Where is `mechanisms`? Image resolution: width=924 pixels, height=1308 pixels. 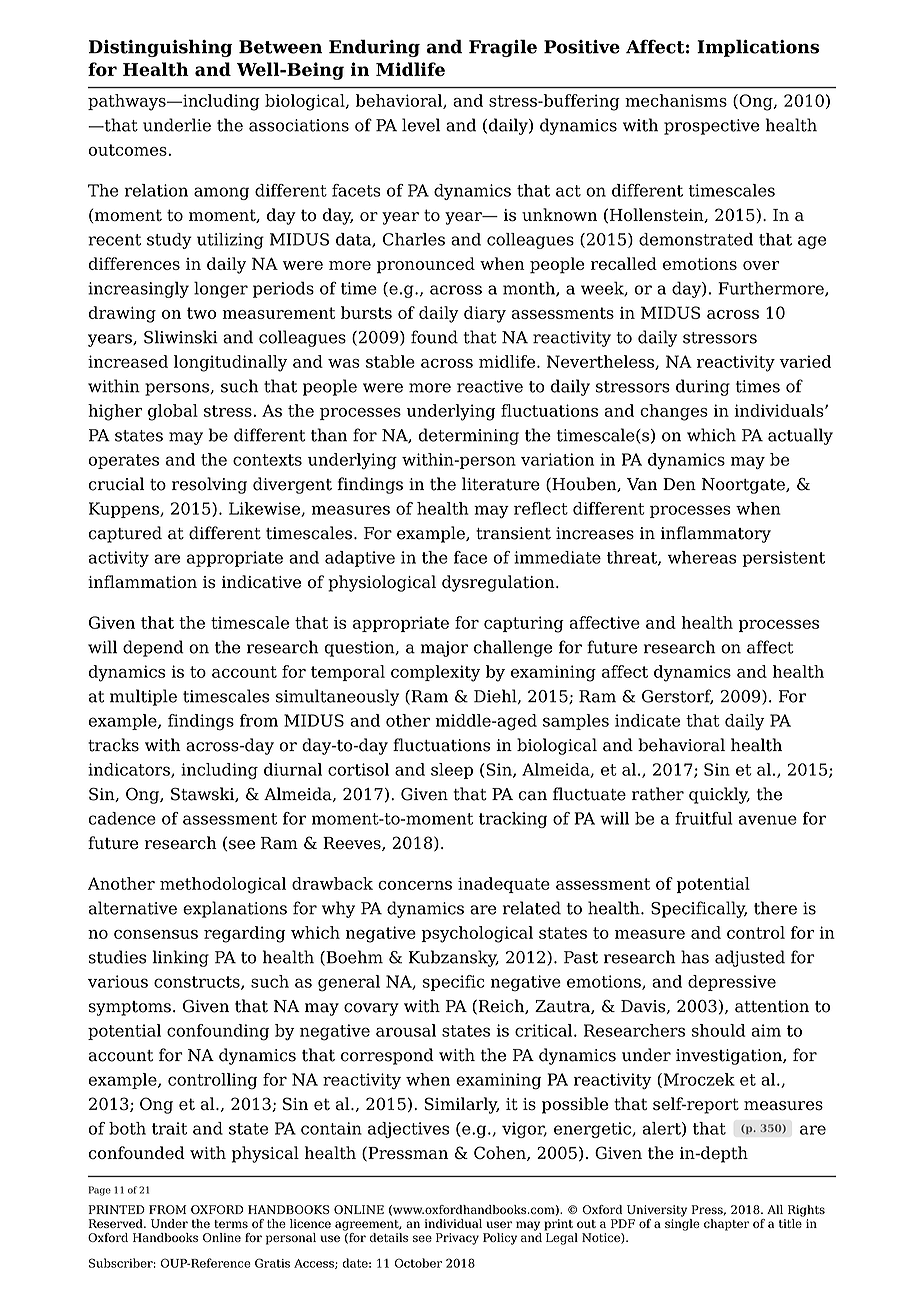
mechanisms is located at coordinates (676, 100).
